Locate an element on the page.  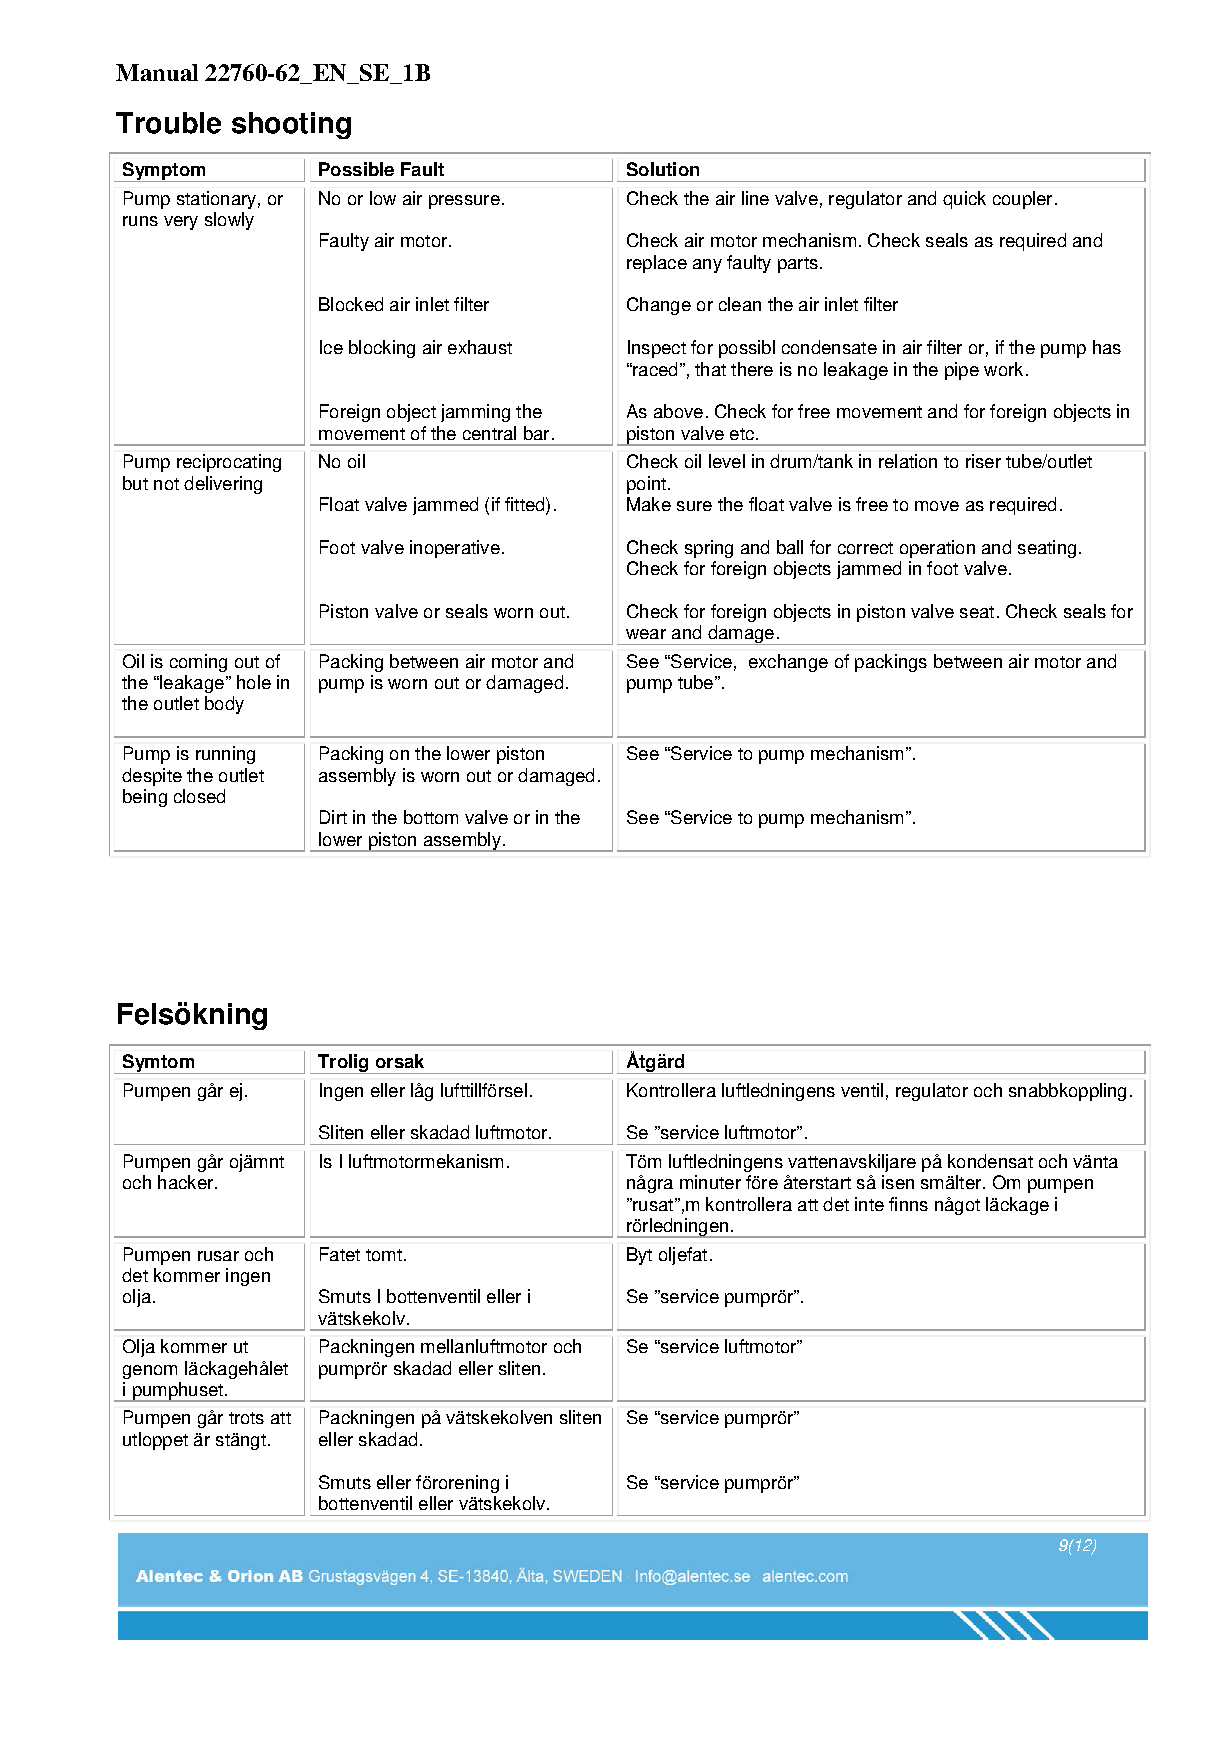
delivering is located at coordinates (223, 485).
